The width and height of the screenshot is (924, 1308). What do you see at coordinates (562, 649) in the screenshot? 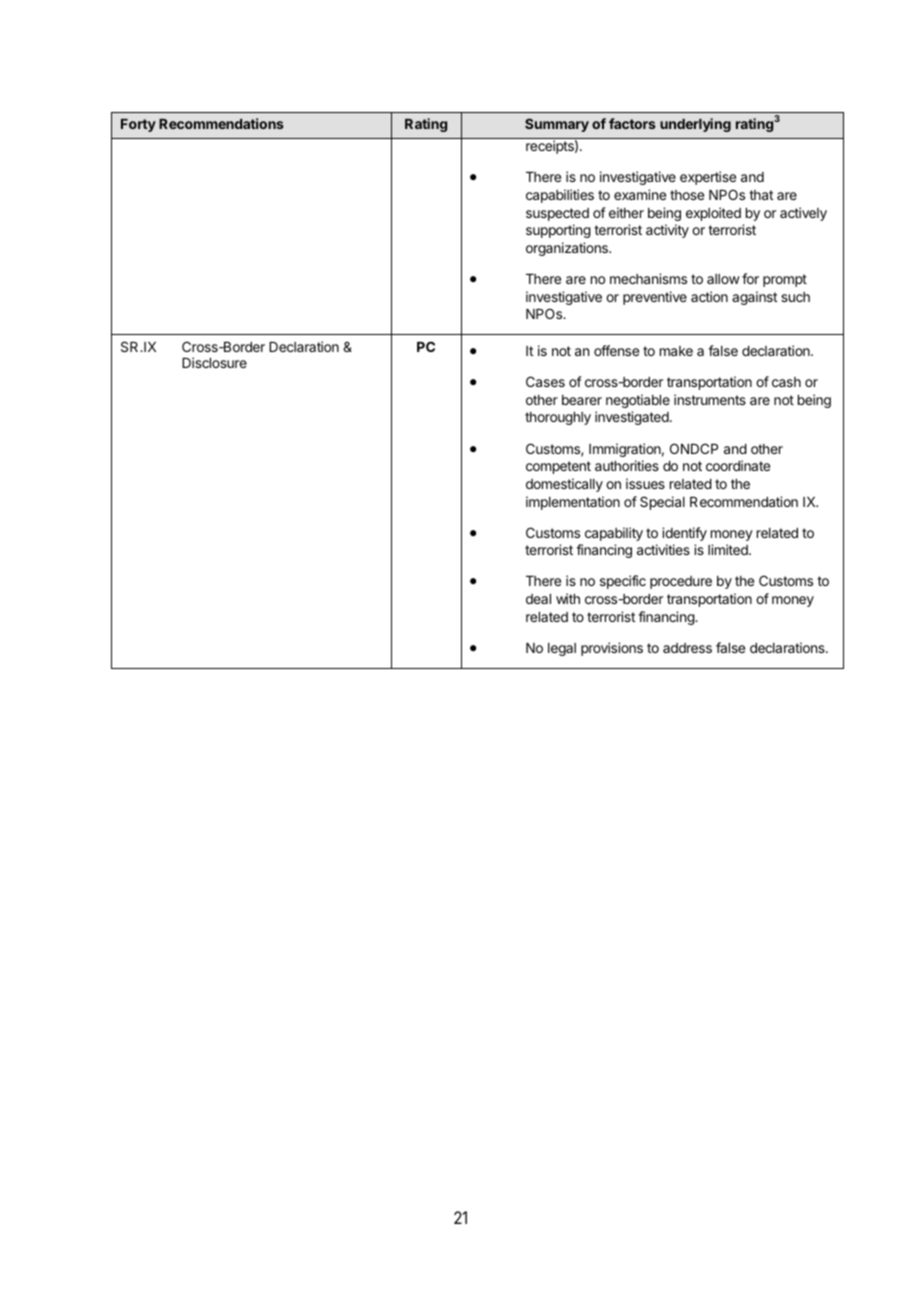
I see `legal` at bounding box center [562, 649].
